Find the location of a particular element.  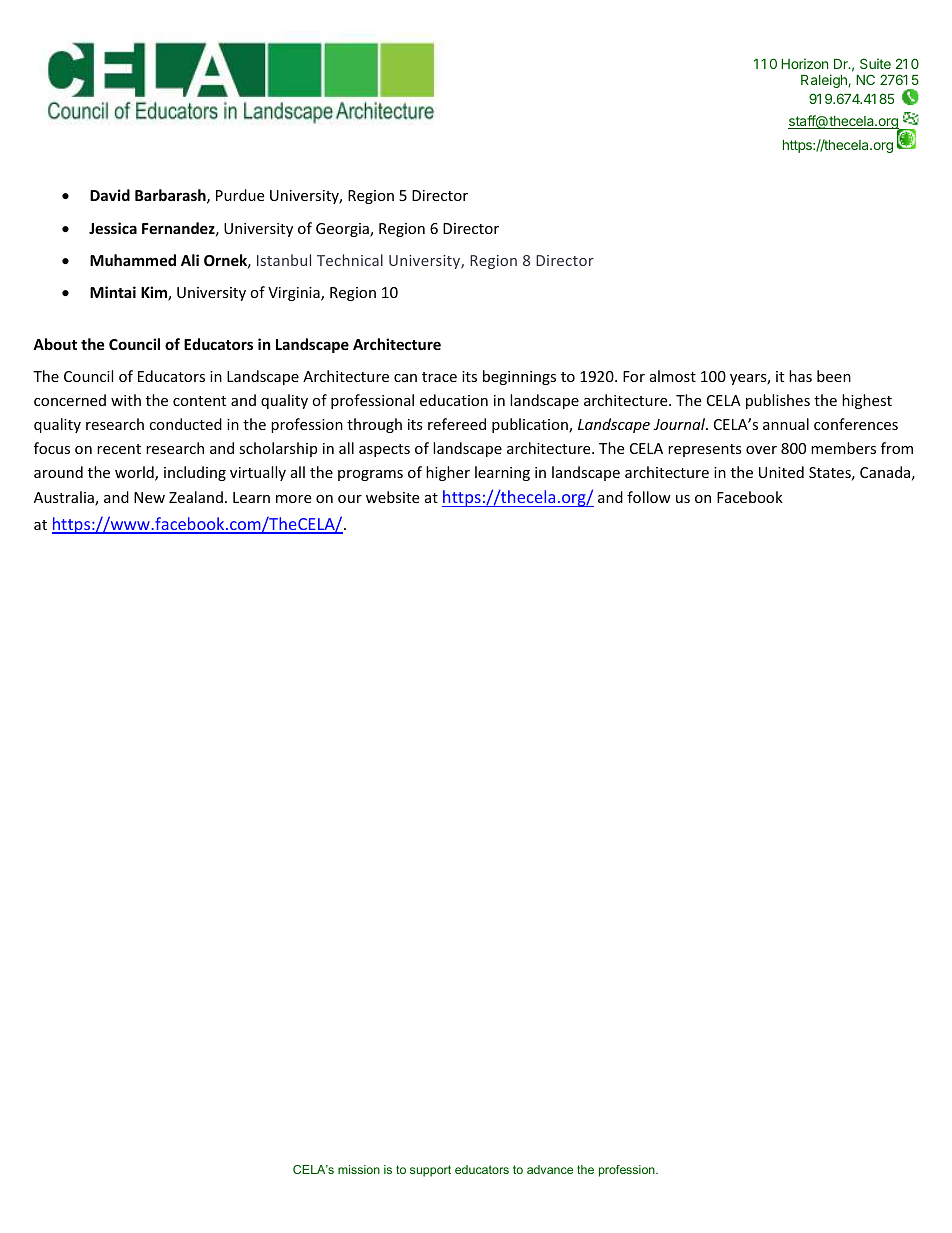

New is located at coordinates (149, 497).
